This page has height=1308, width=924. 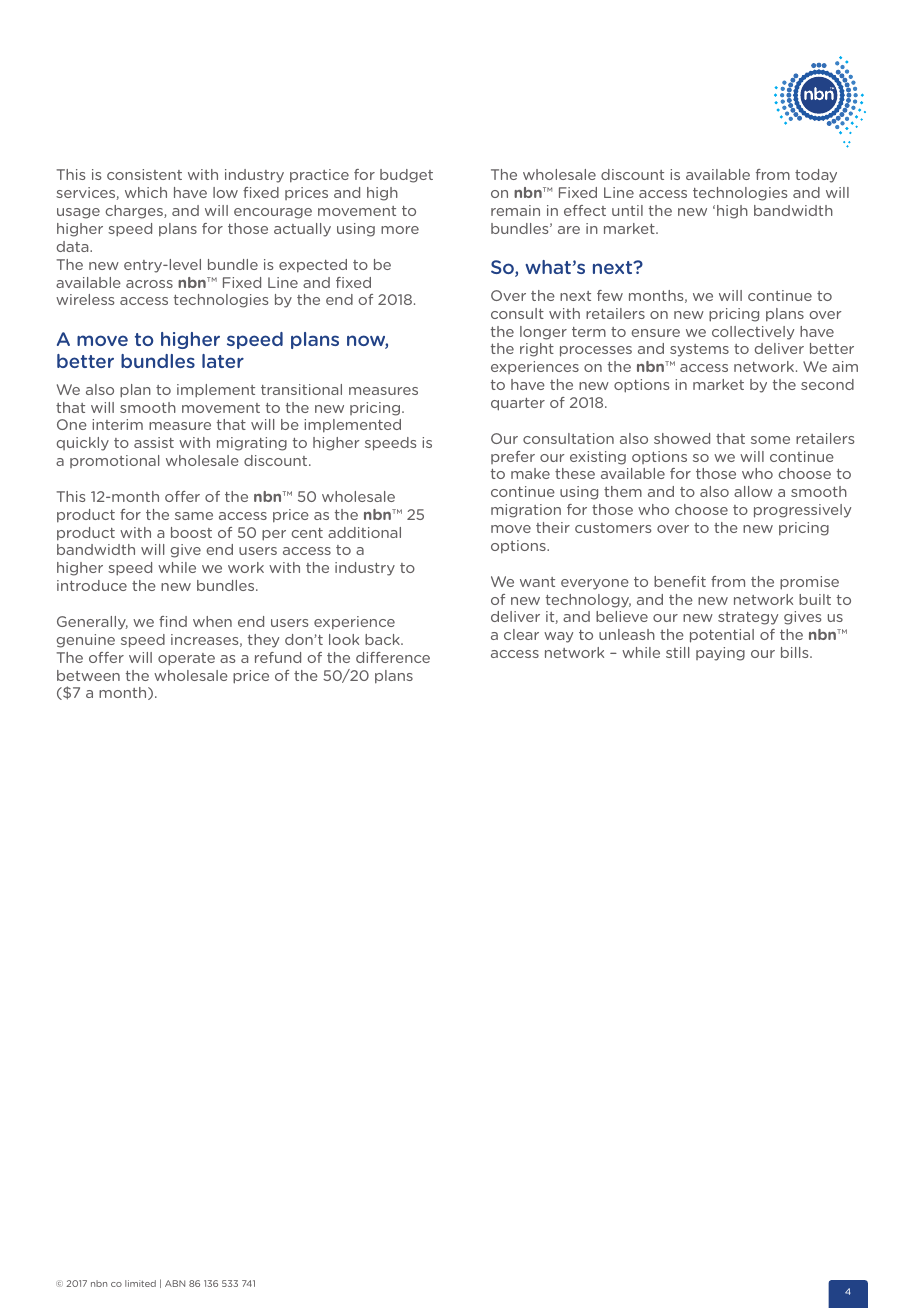 I want to click on boost, so click(x=191, y=532).
